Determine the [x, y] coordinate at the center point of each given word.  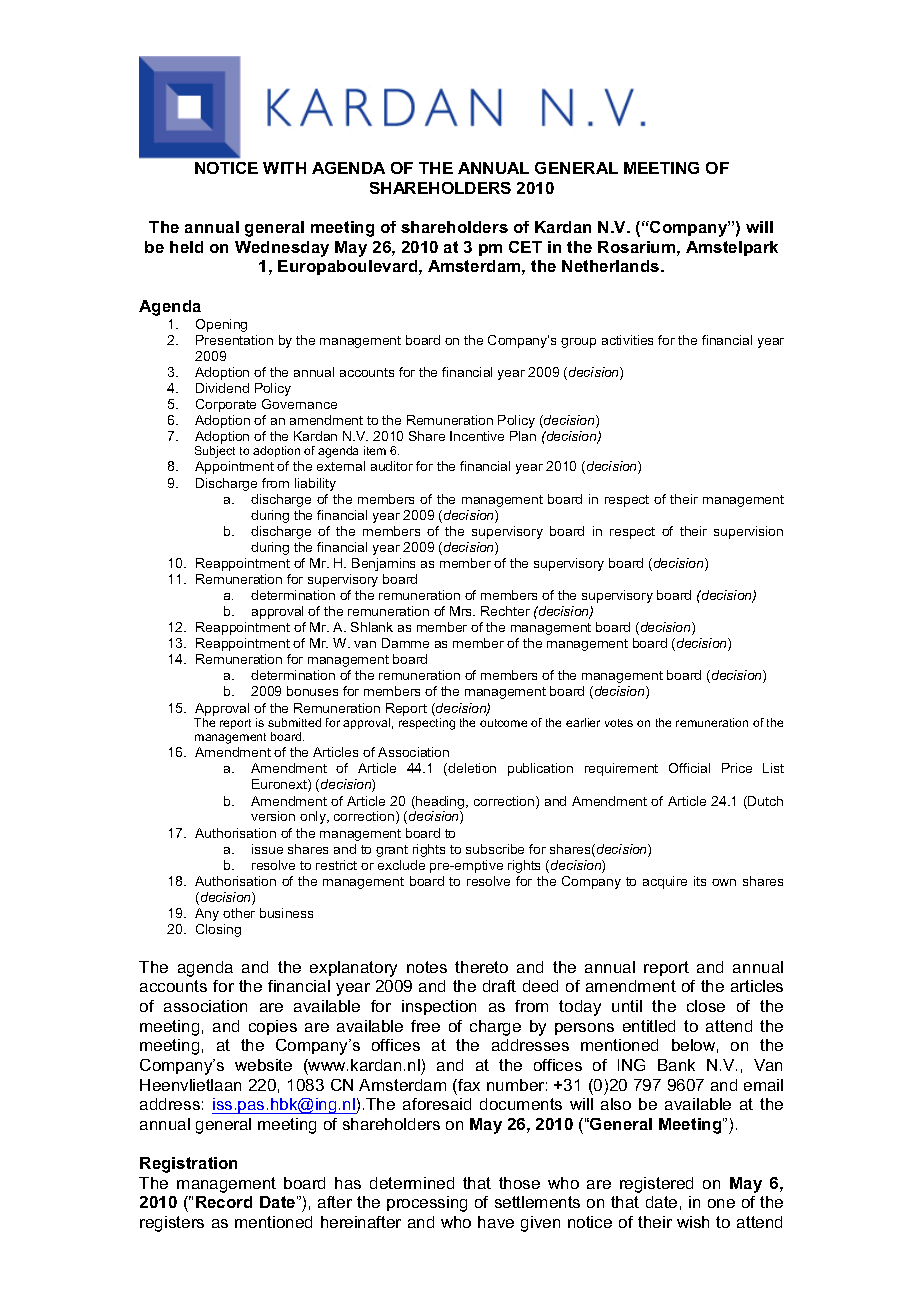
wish [693, 1222]
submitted [294, 722]
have [496, 1222]
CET [525, 247]
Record [224, 1202]
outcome [503, 723]
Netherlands [612, 266]
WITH [284, 168]
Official [689, 768]
